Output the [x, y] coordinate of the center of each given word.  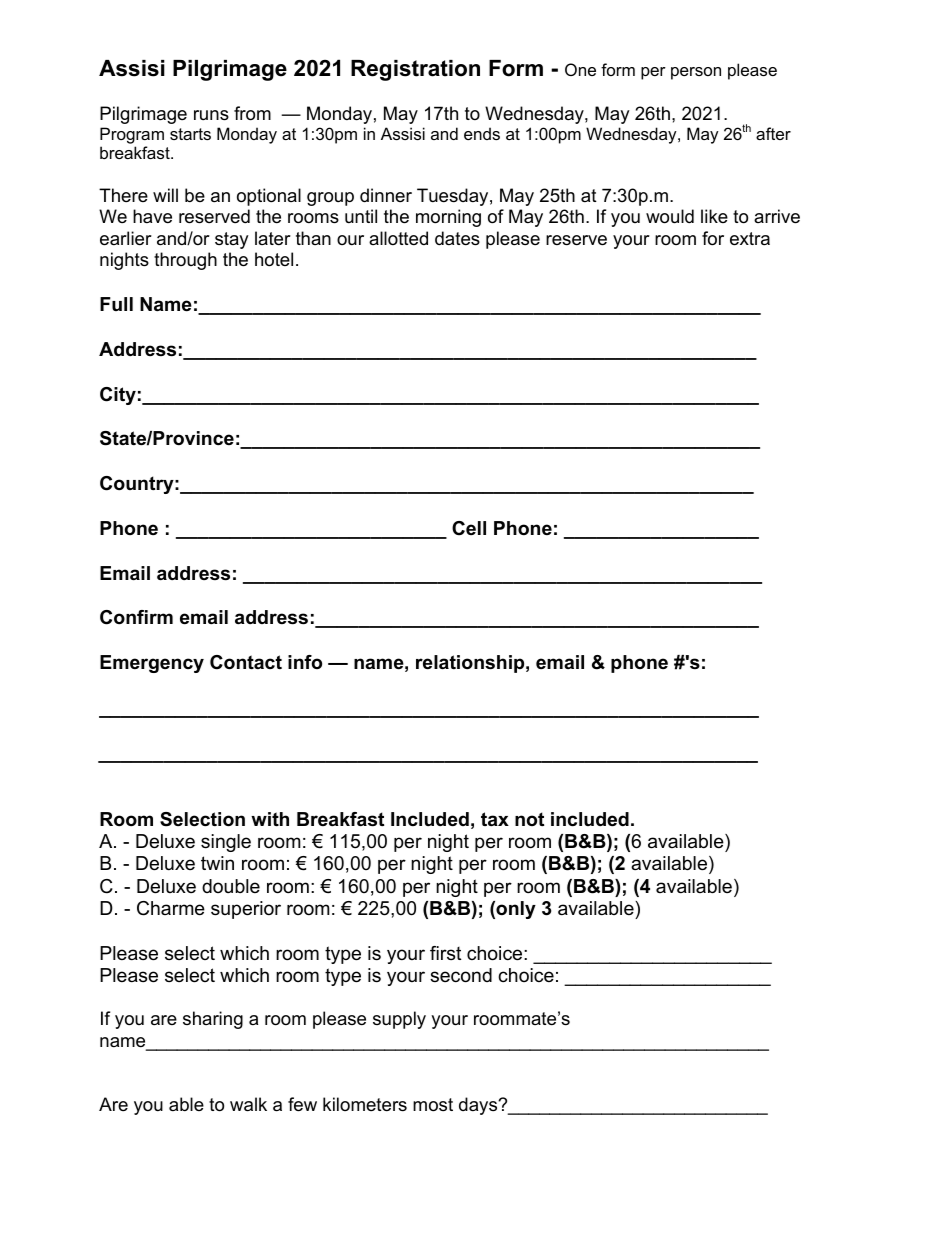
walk [248, 1104]
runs [211, 115]
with [270, 819]
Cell [469, 528]
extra [750, 239]
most [433, 1105]
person [696, 73]
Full [116, 304]
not [529, 819]
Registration [415, 70]
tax [495, 819]
